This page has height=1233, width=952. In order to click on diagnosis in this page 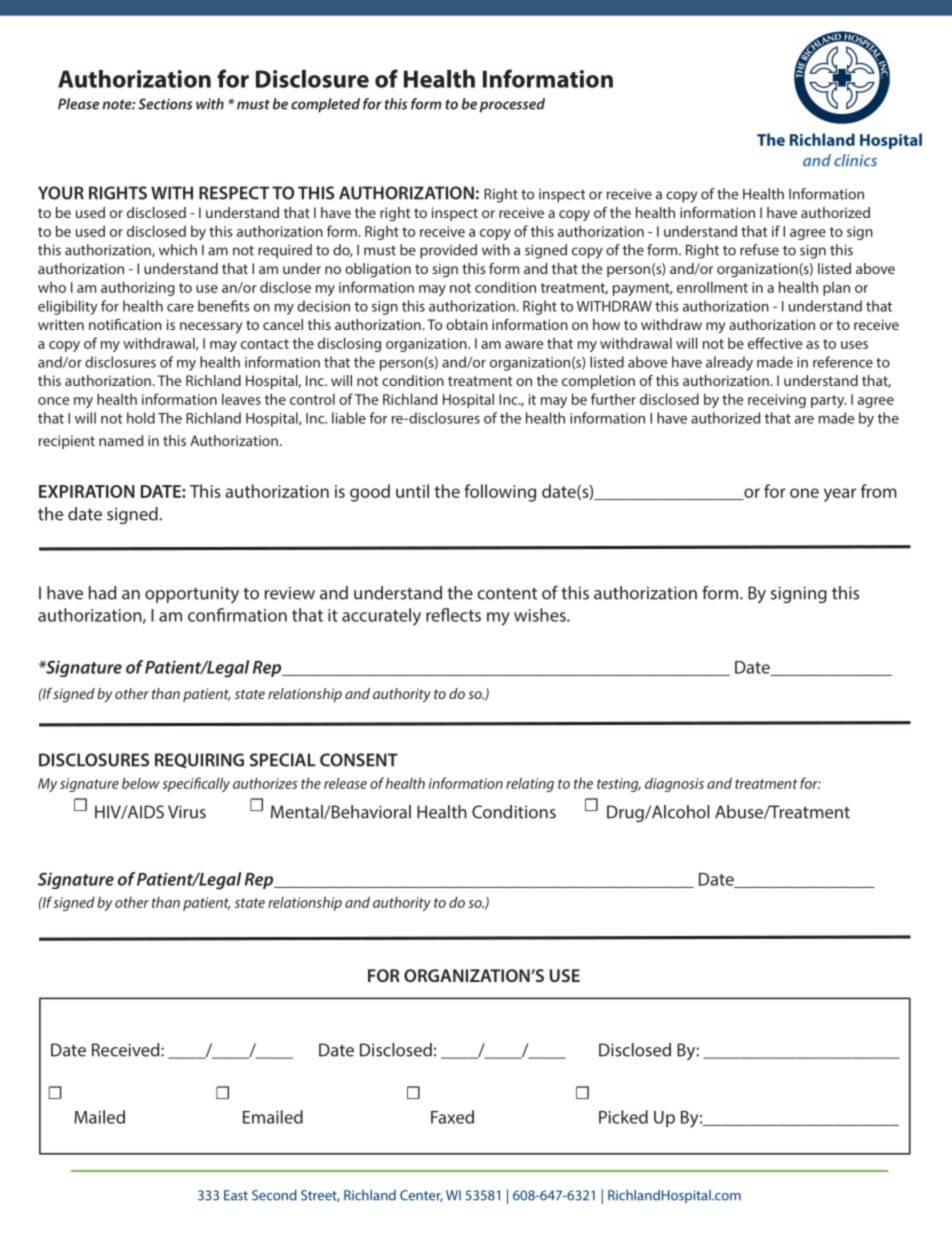, I will do `click(674, 784)`.
